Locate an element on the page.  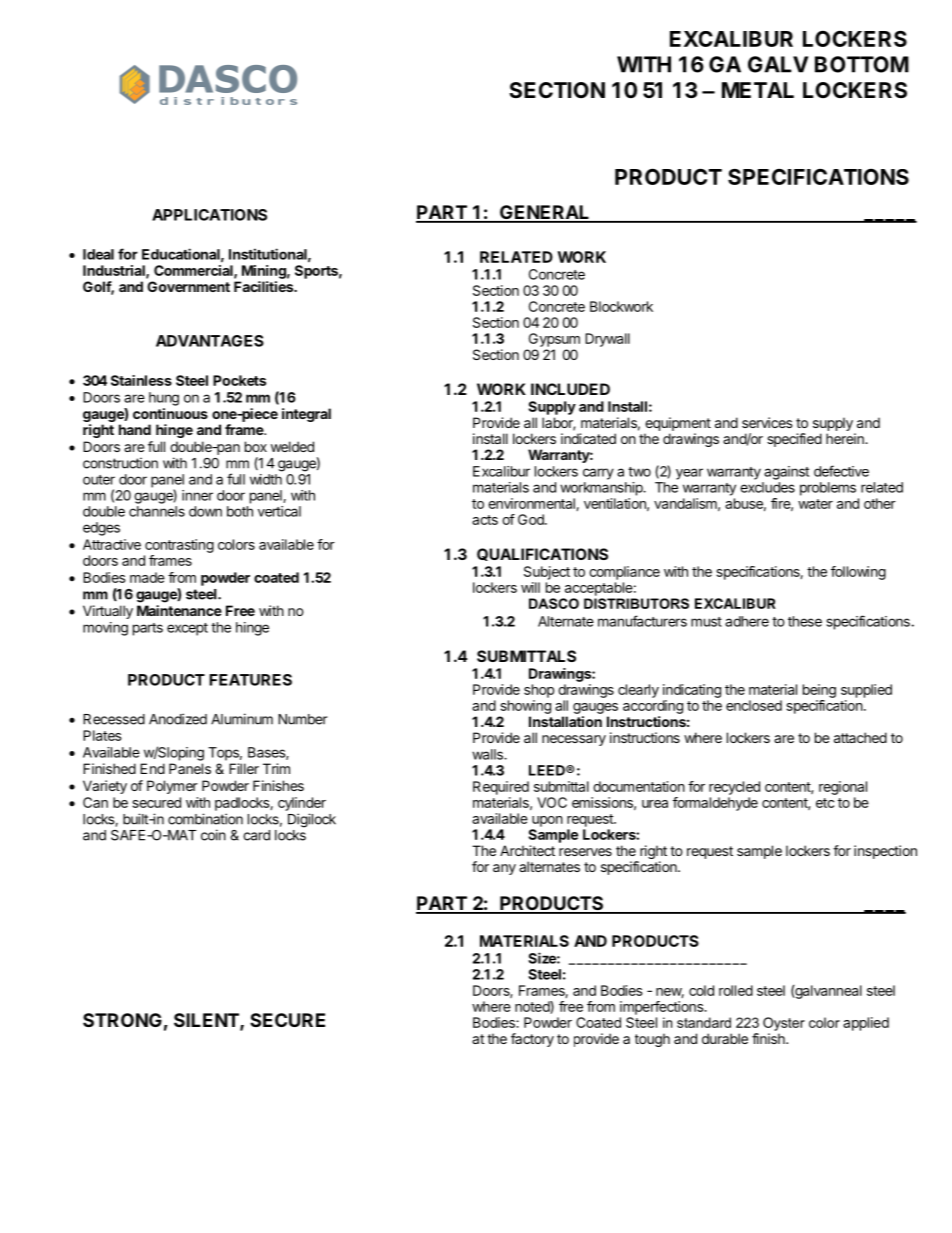
METAL is located at coordinates (758, 90).
